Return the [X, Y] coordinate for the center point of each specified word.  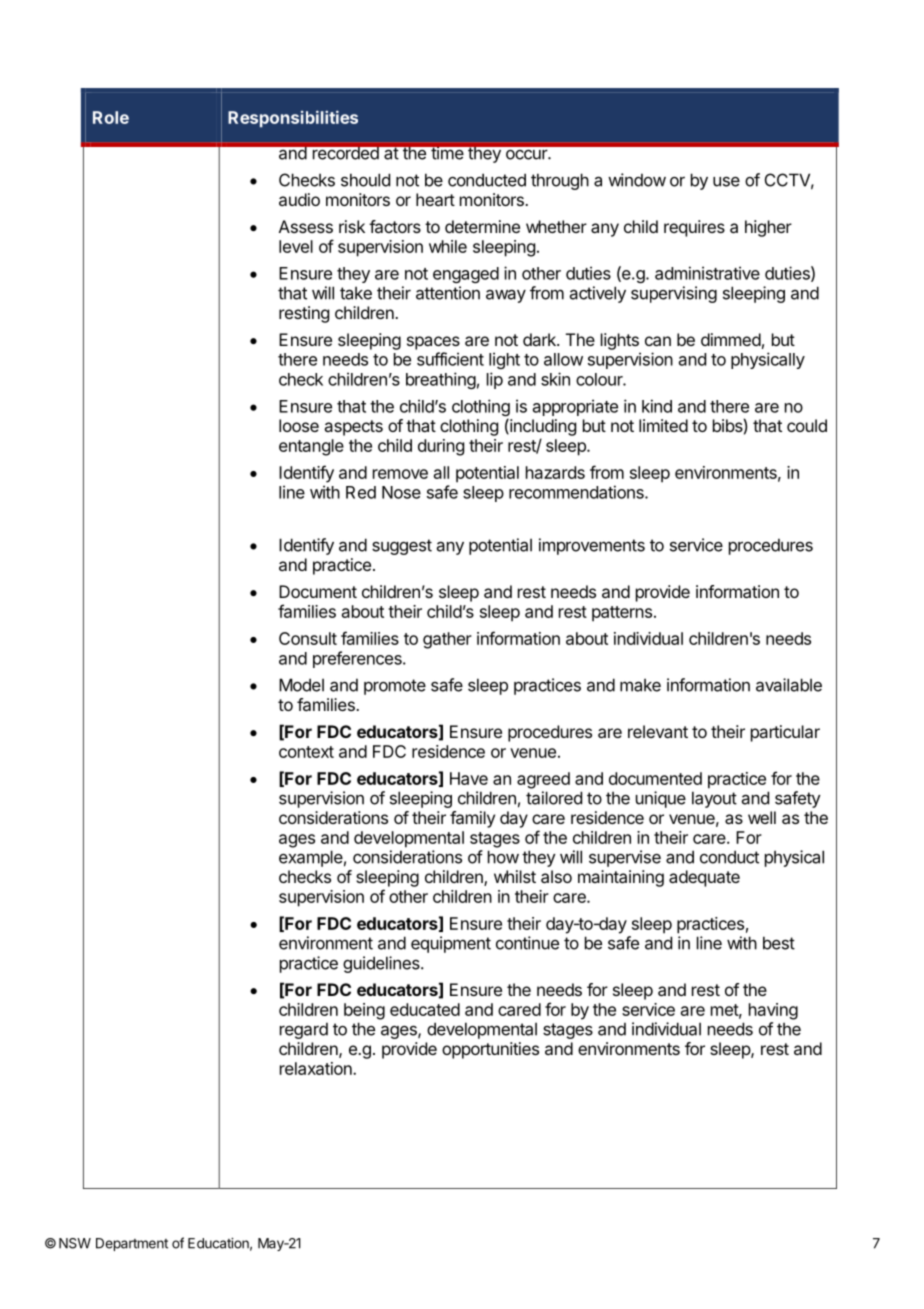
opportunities [490, 1050]
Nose [401, 492]
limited [663, 425]
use [726, 181]
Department [132, 1244]
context [306, 752]
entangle [311, 447]
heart [435, 199]
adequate [704, 878]
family [472, 819]
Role [111, 117]
